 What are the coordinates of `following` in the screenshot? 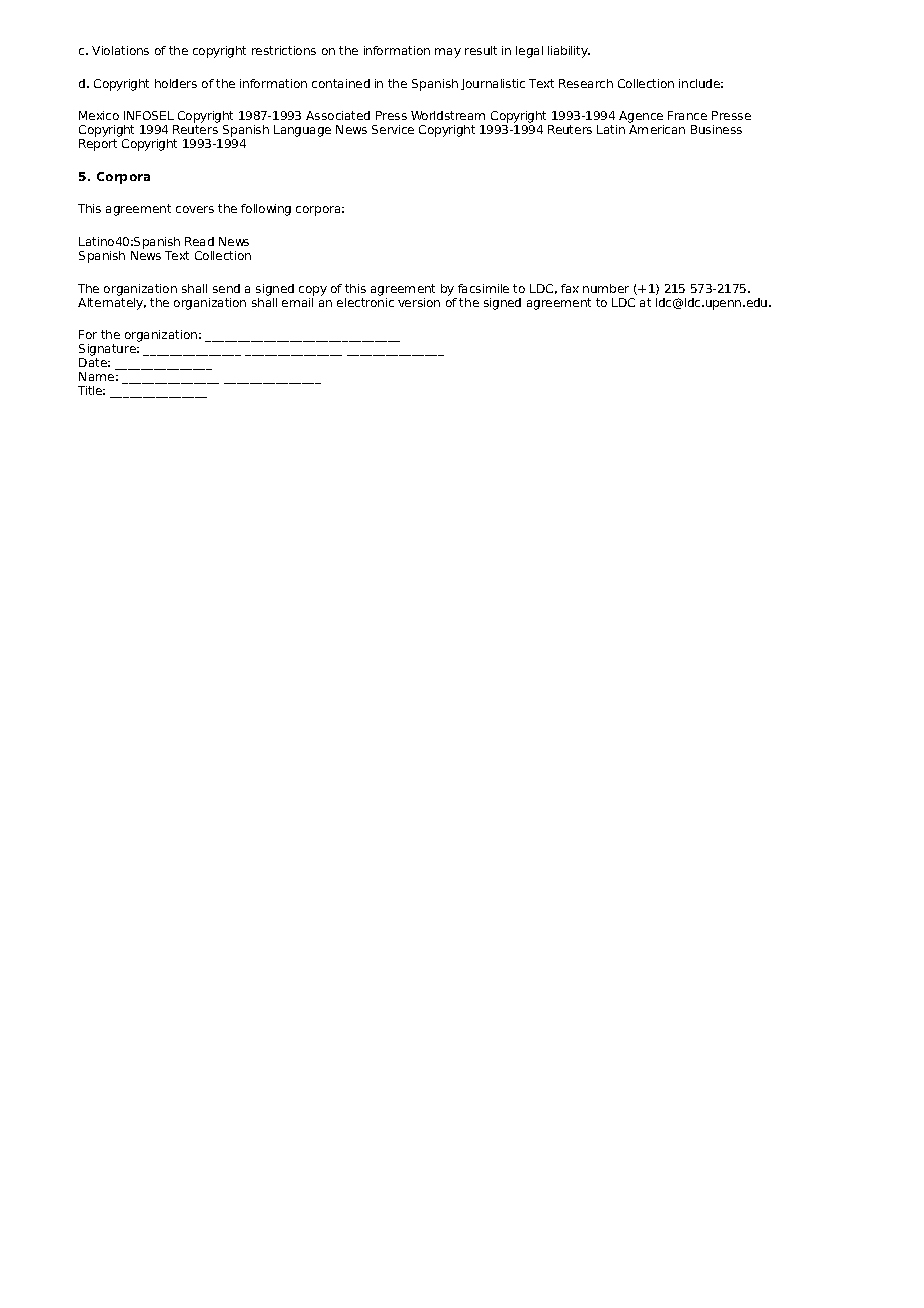 It's located at (266, 210).
